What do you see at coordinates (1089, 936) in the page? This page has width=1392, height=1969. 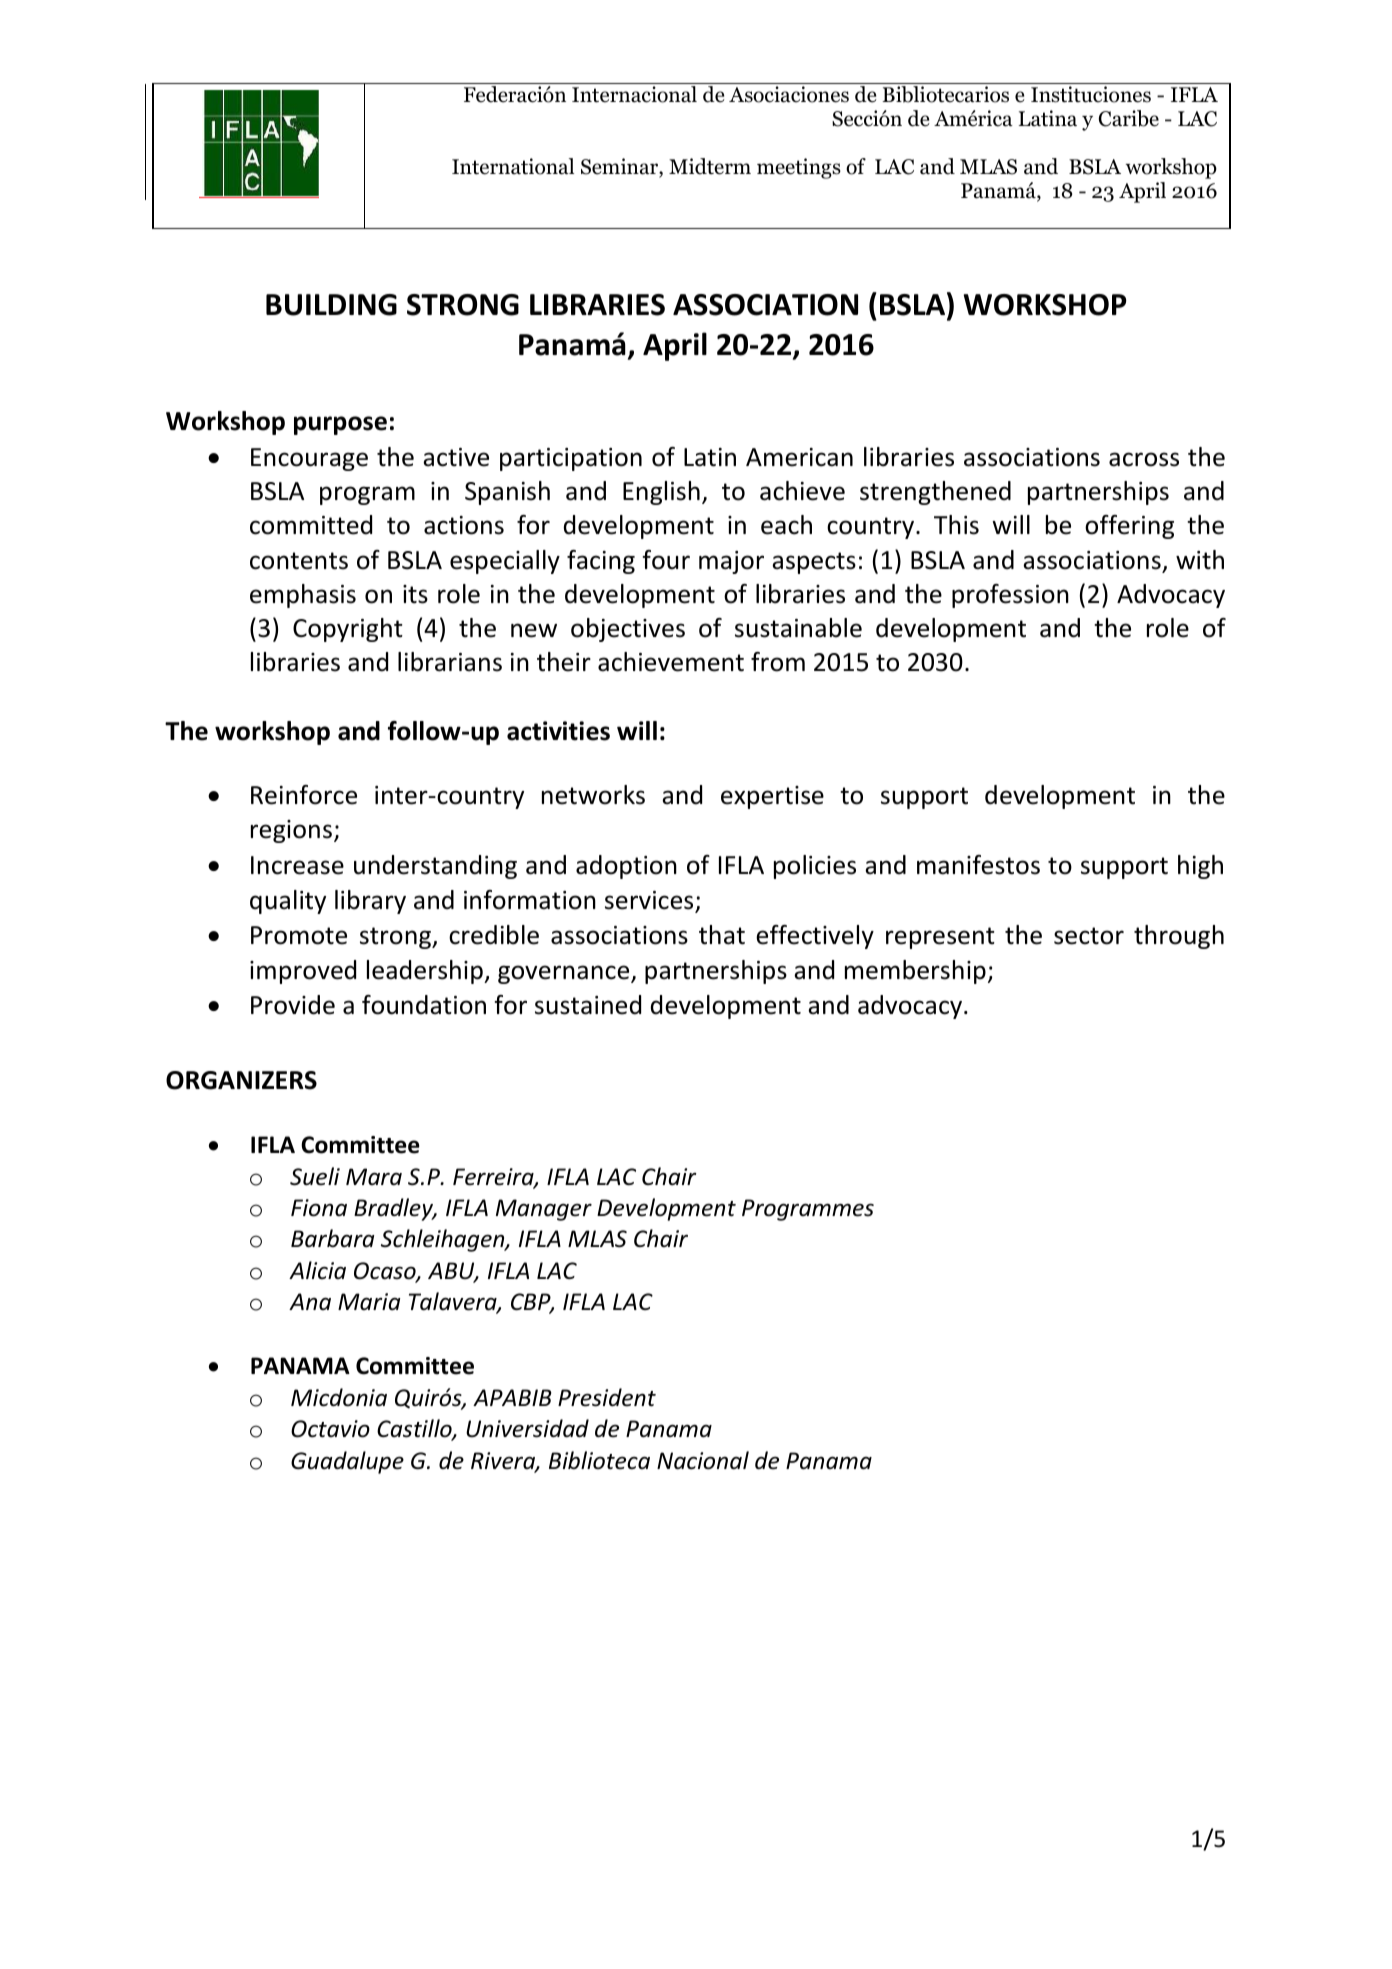 I see `sector` at bounding box center [1089, 936].
